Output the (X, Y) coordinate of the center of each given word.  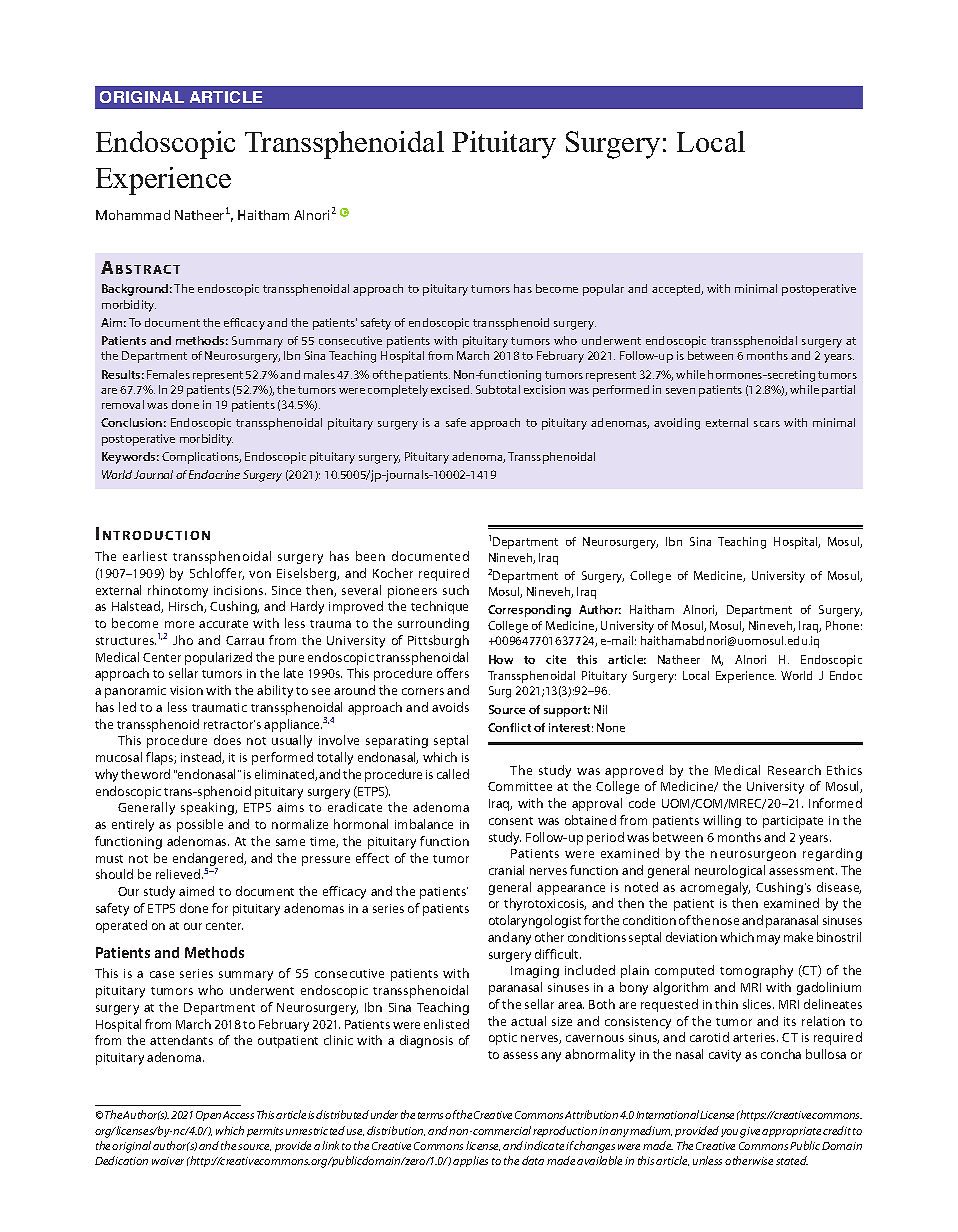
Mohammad (133, 215)
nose (726, 921)
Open (208, 1116)
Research (794, 770)
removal (123, 404)
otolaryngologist (535, 921)
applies (470, 1161)
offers (453, 673)
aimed (196, 891)
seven (680, 391)
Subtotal (498, 389)
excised (451, 389)
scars (767, 424)
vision (186, 690)
